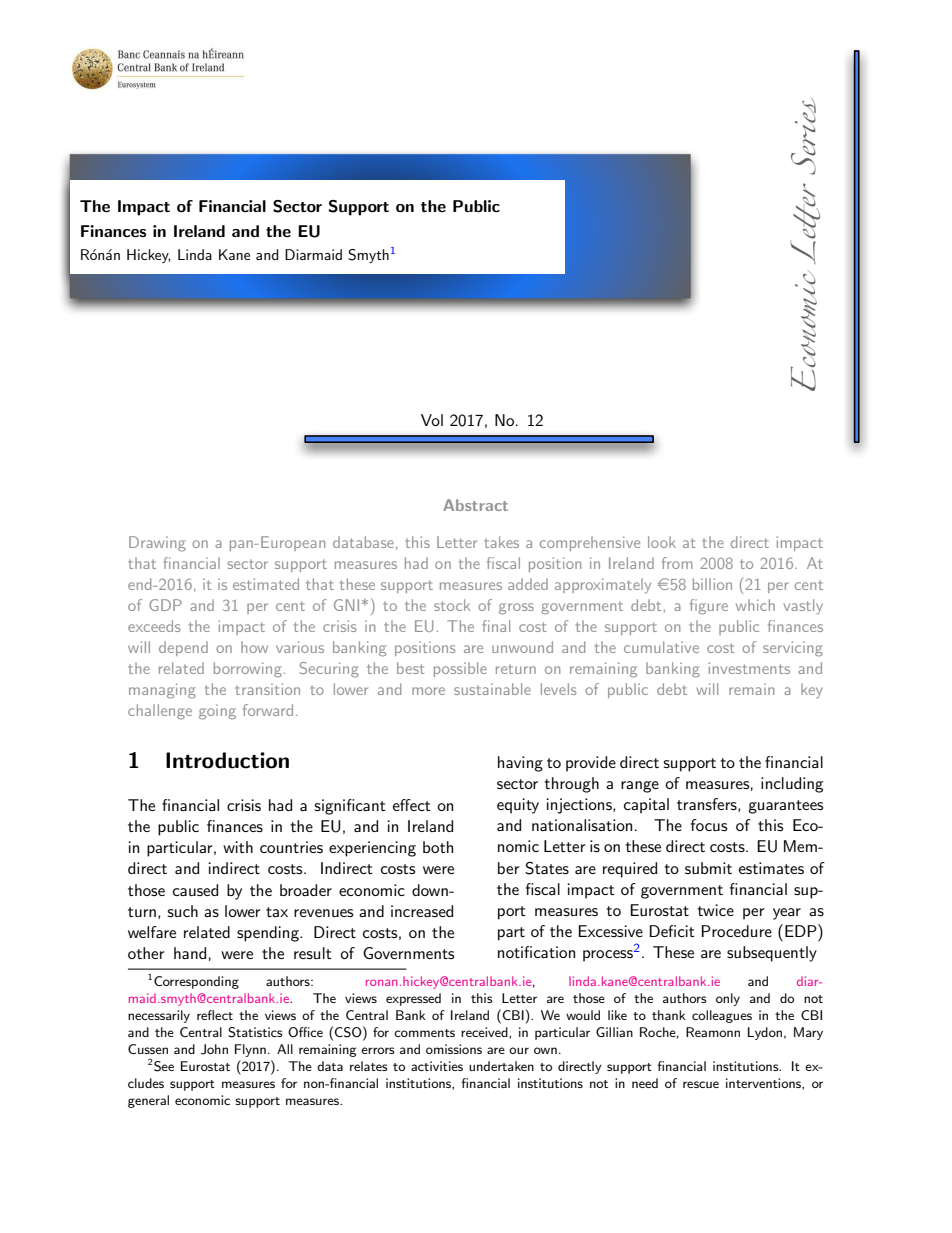  What do you see at coordinates (662, 542) in the image?
I see `look` at bounding box center [662, 542].
